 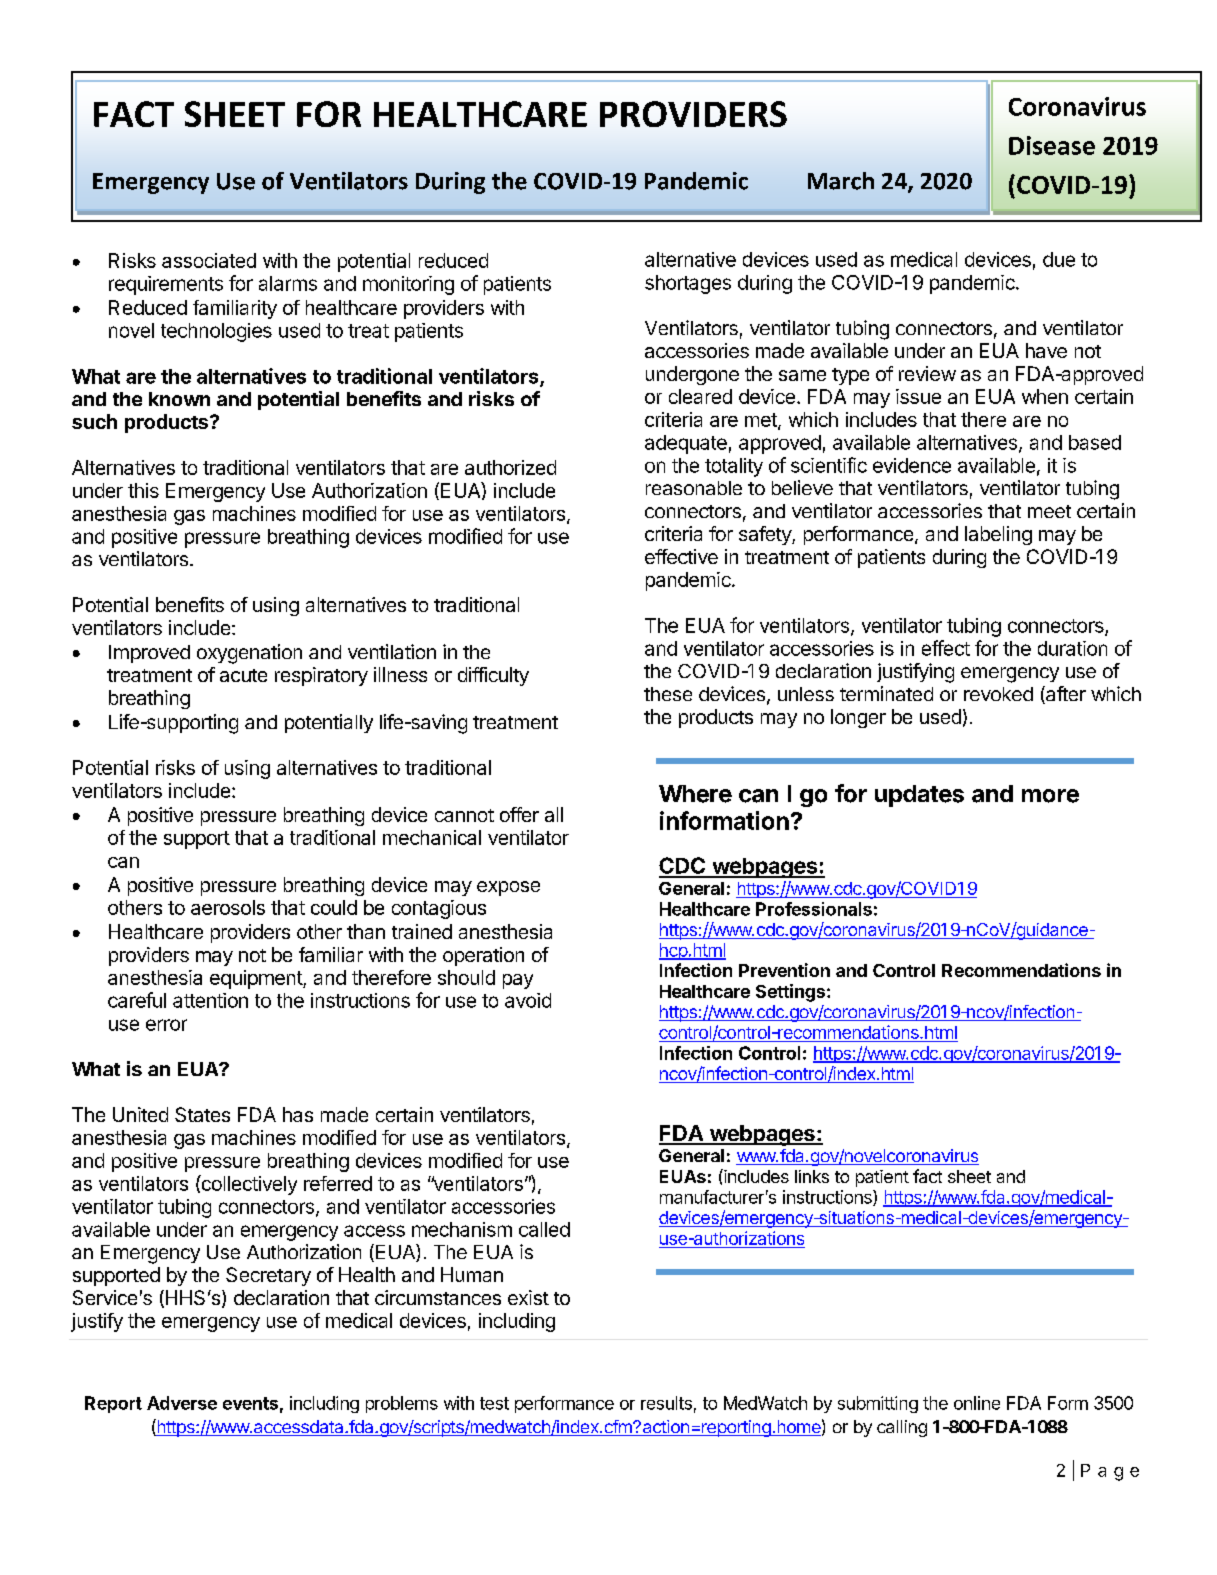 I want to click on online, so click(x=977, y=1403).
